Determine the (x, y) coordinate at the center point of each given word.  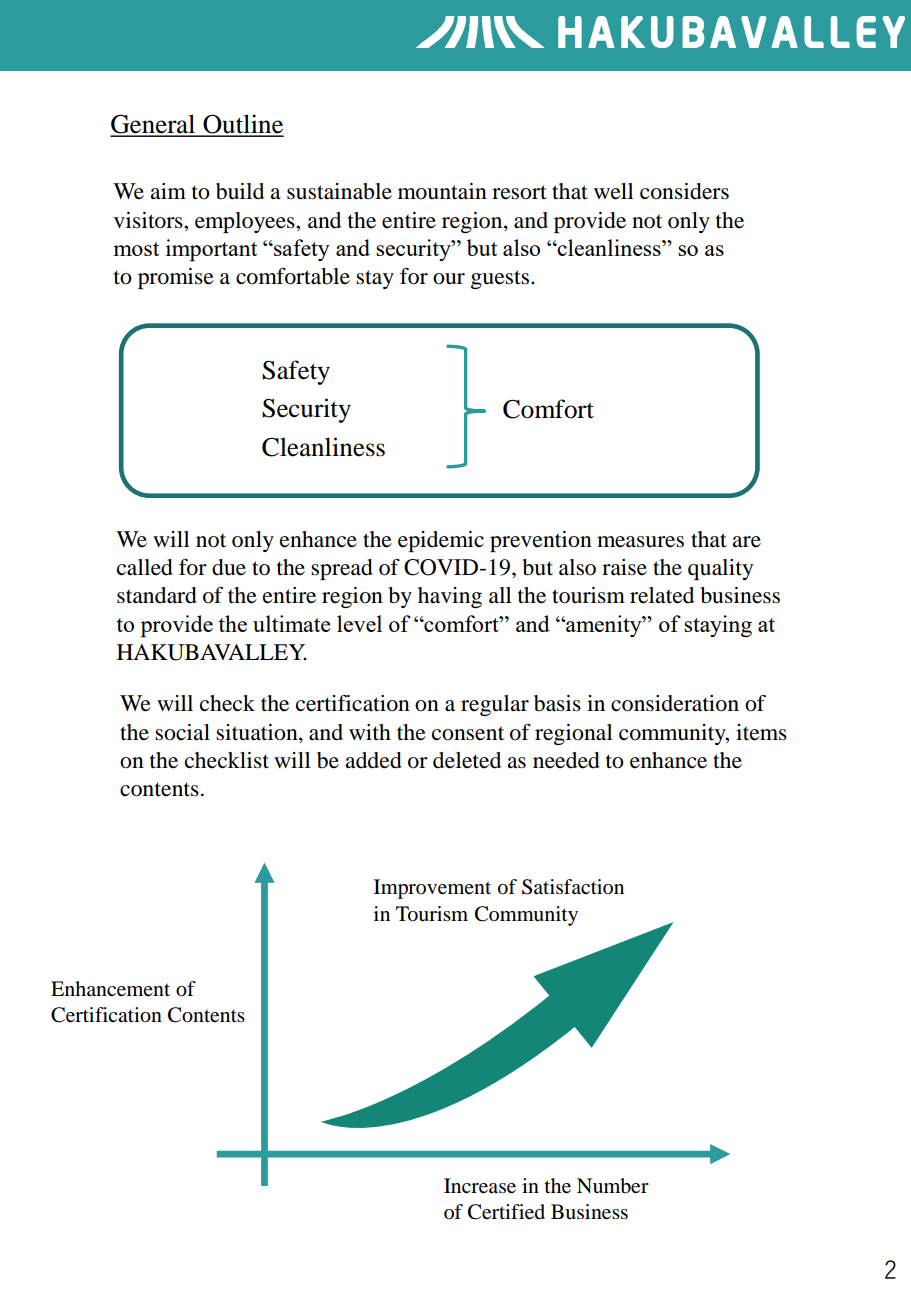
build (240, 191)
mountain (442, 191)
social (182, 732)
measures (640, 542)
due (229, 567)
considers (684, 191)
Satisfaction (573, 887)
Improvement (432, 889)
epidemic (441, 541)
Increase (480, 1186)
